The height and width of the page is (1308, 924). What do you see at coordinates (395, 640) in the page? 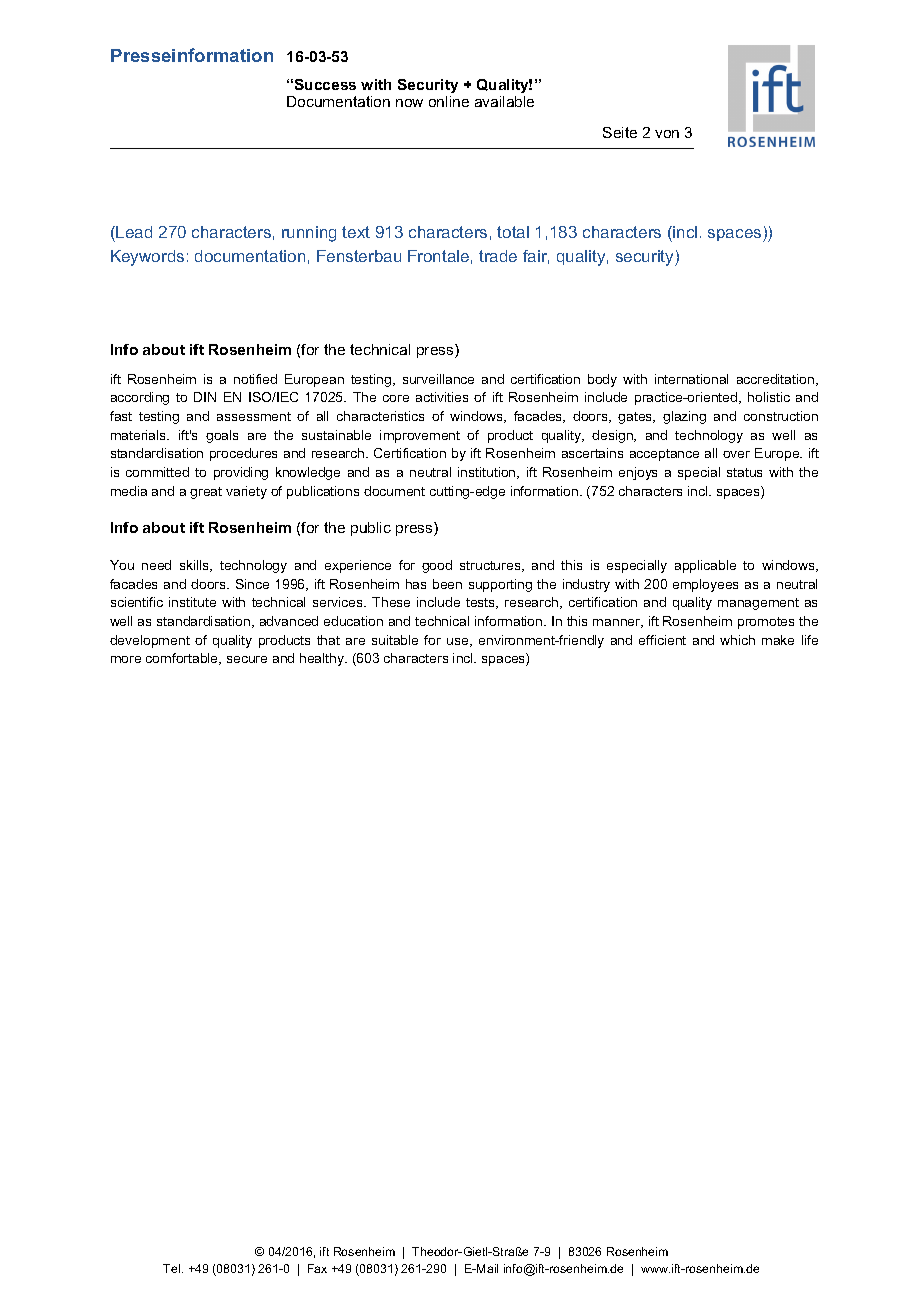
I see `suitable` at bounding box center [395, 640].
